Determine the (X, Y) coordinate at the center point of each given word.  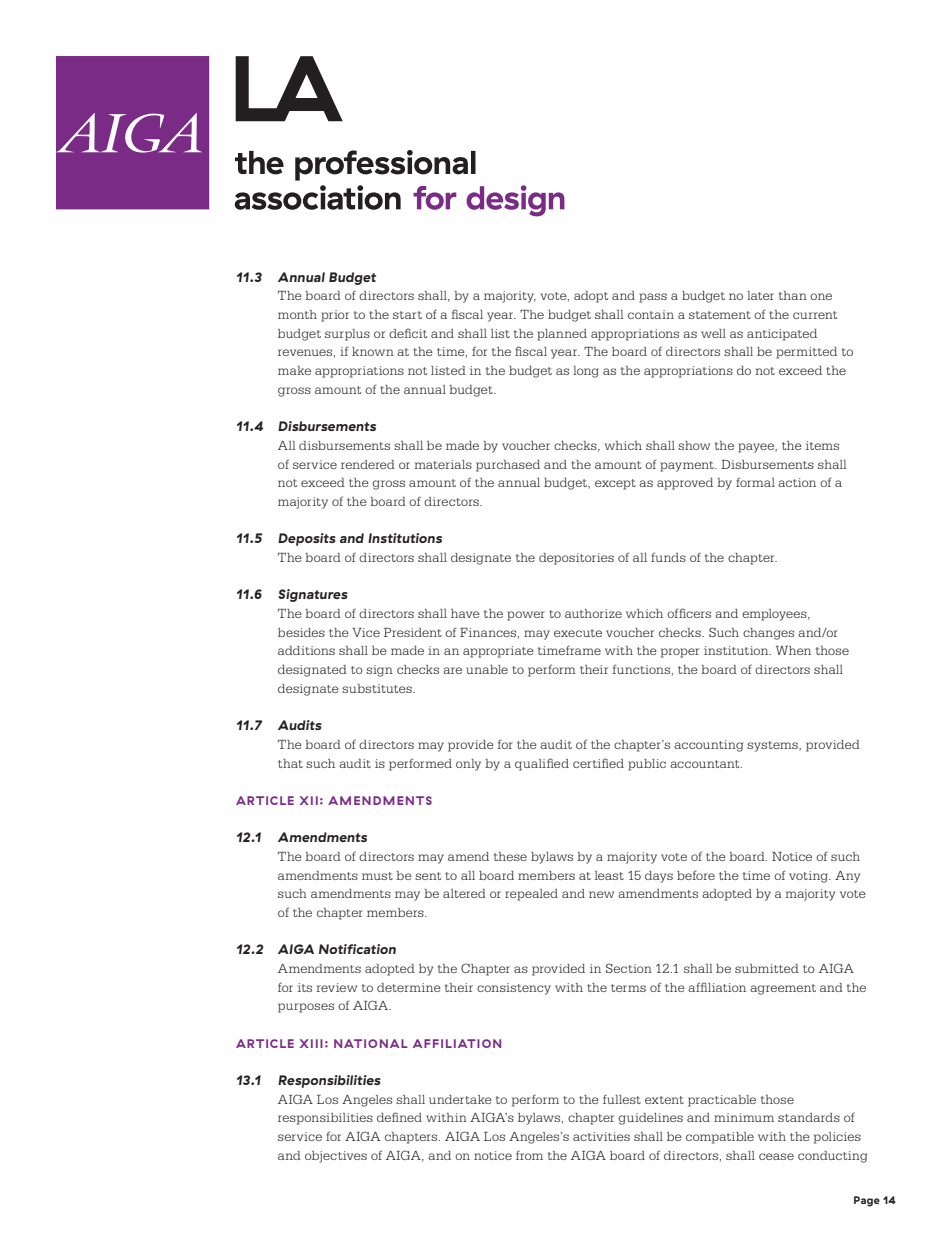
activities (601, 1136)
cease (776, 1156)
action (797, 482)
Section (629, 968)
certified (598, 763)
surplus (347, 335)
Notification (357, 949)
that (290, 763)
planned (562, 335)
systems (773, 746)
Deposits (307, 539)
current (815, 315)
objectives (336, 1157)
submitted (767, 968)
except (615, 484)
